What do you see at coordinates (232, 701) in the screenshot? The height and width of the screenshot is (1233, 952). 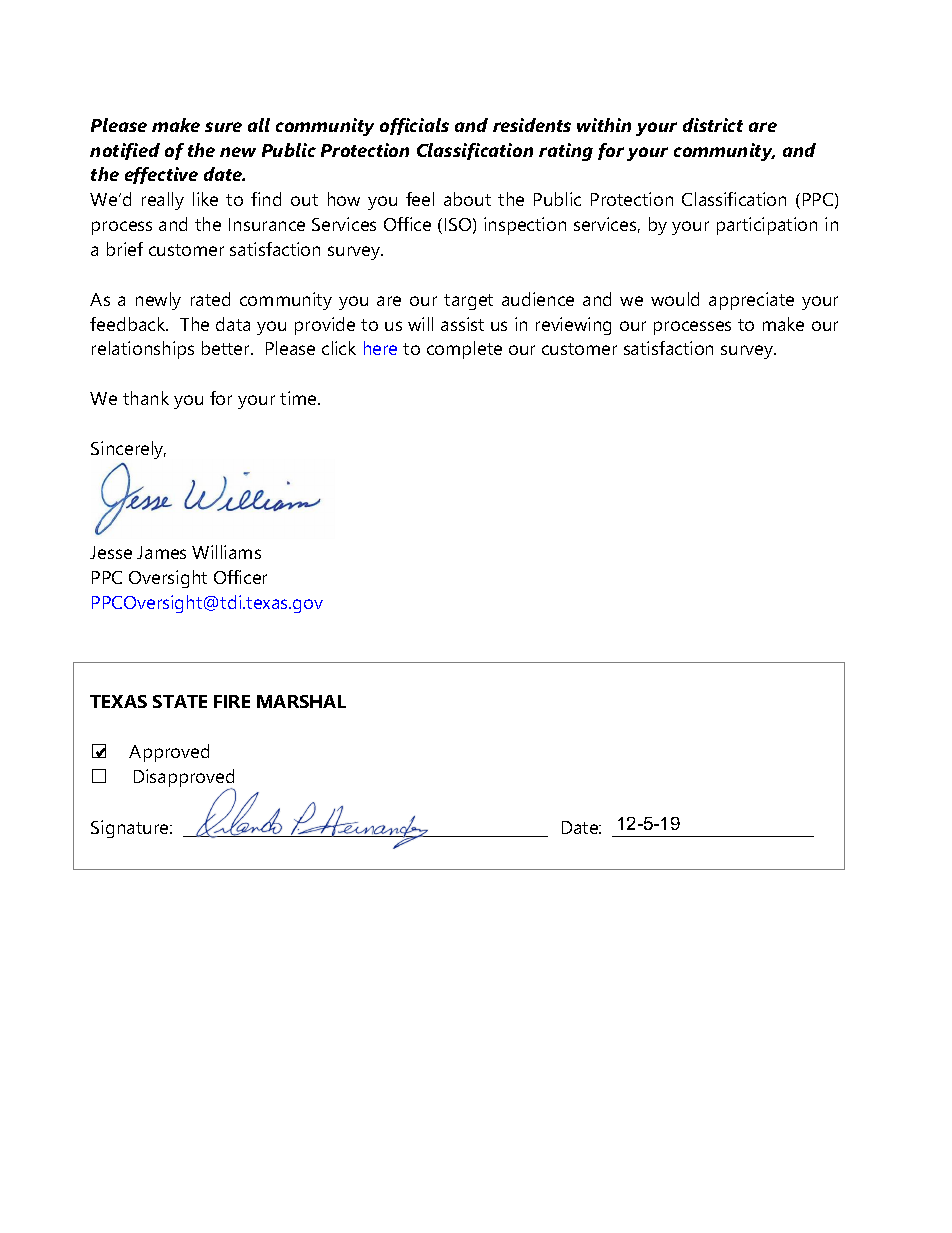 I see `FIRE` at bounding box center [232, 701].
